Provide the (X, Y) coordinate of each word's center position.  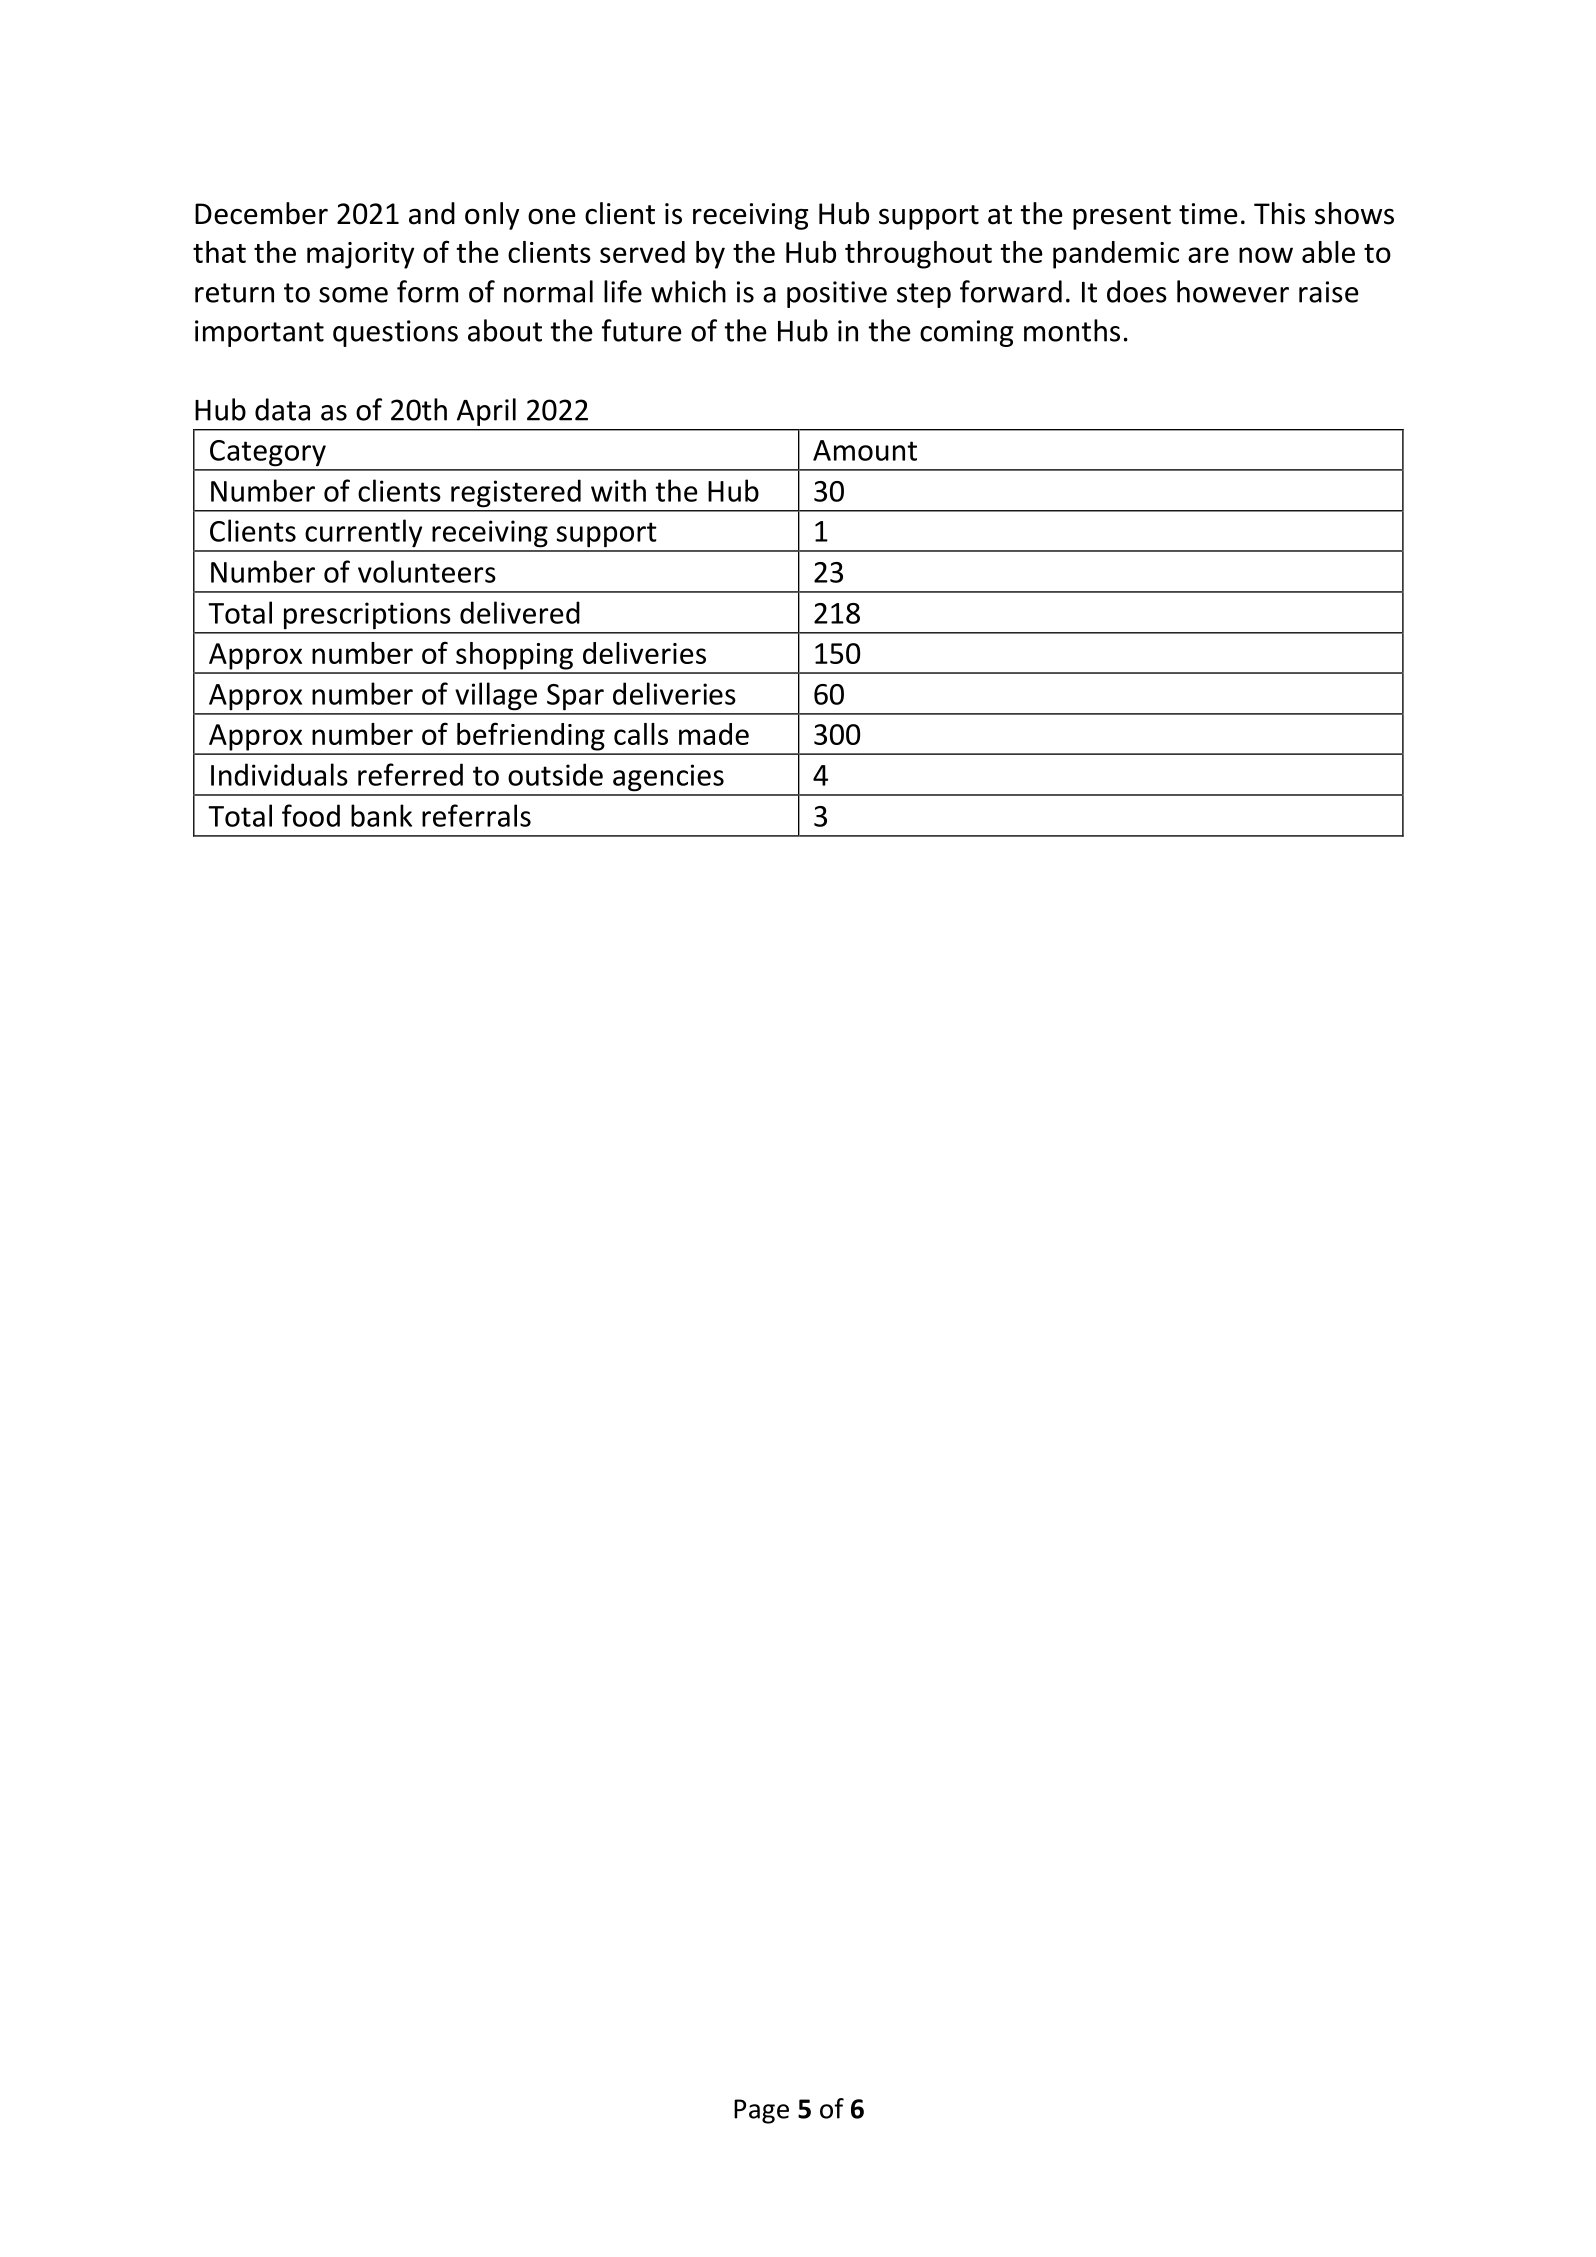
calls (641, 734)
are (1208, 255)
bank (381, 815)
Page (761, 2111)
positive (837, 294)
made (714, 734)
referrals (476, 815)
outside (555, 774)
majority (360, 255)
